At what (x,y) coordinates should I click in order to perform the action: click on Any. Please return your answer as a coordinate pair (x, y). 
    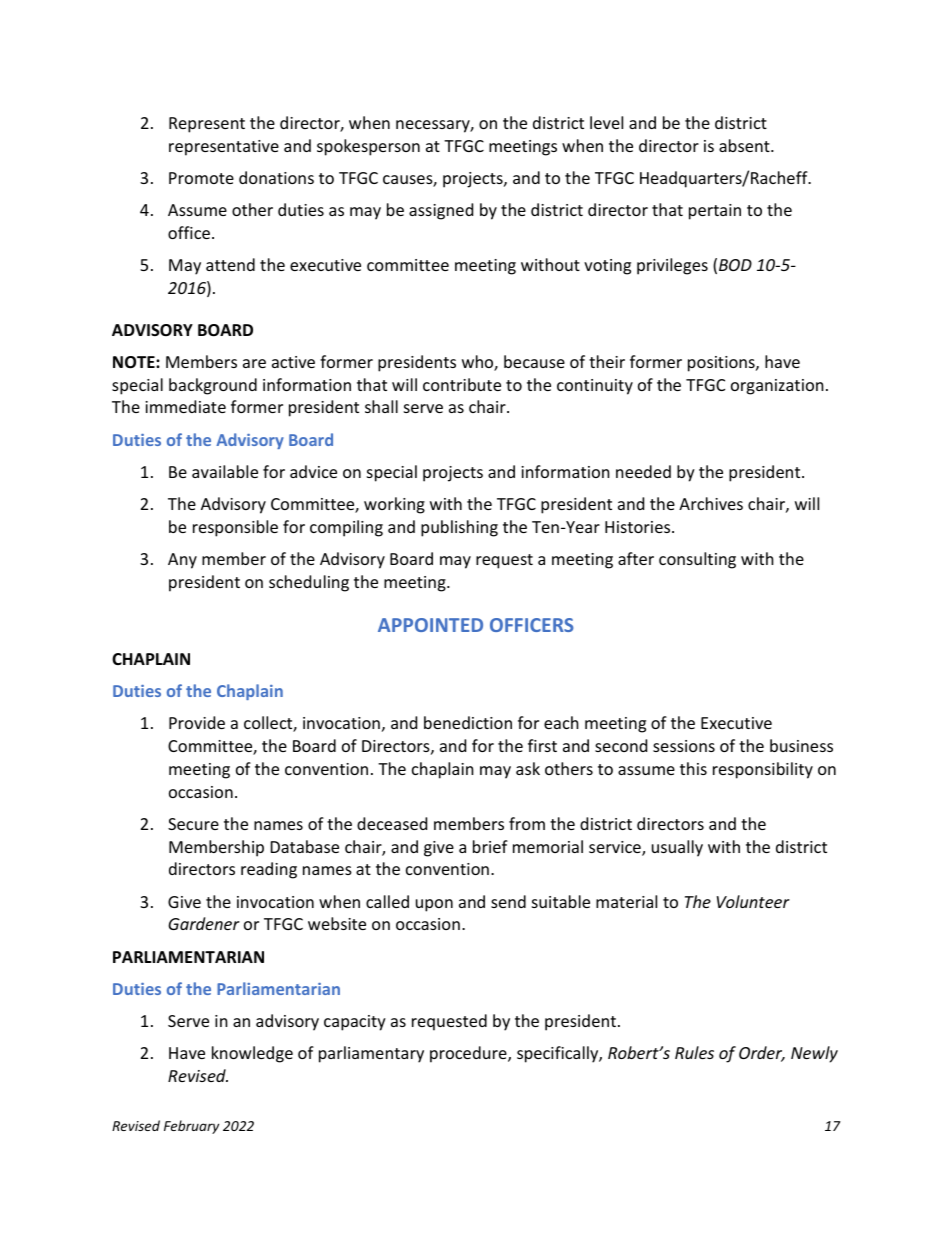
    Looking at the image, I should click on (182, 561).
